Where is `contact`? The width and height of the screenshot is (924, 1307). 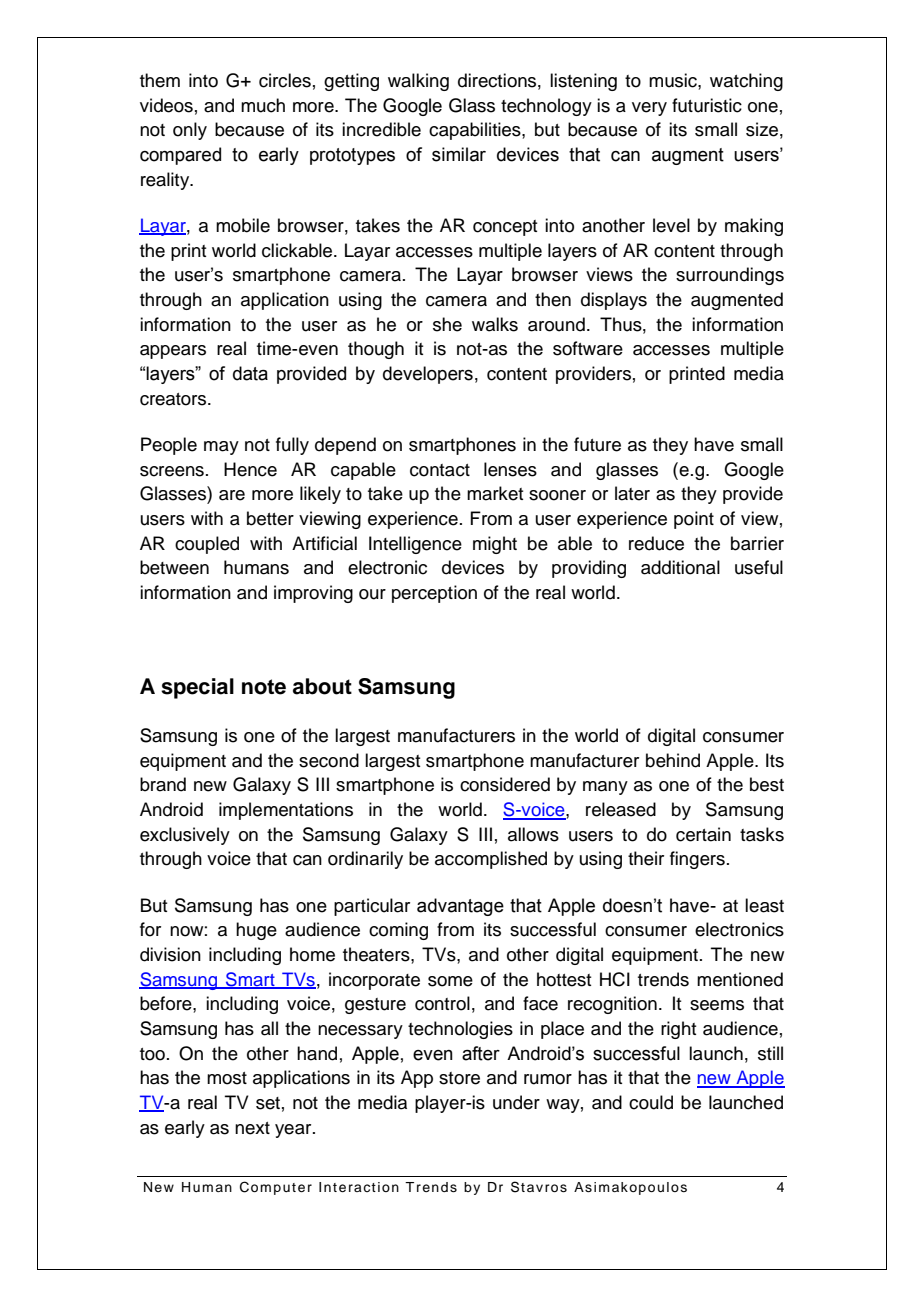 contact is located at coordinates (440, 470).
